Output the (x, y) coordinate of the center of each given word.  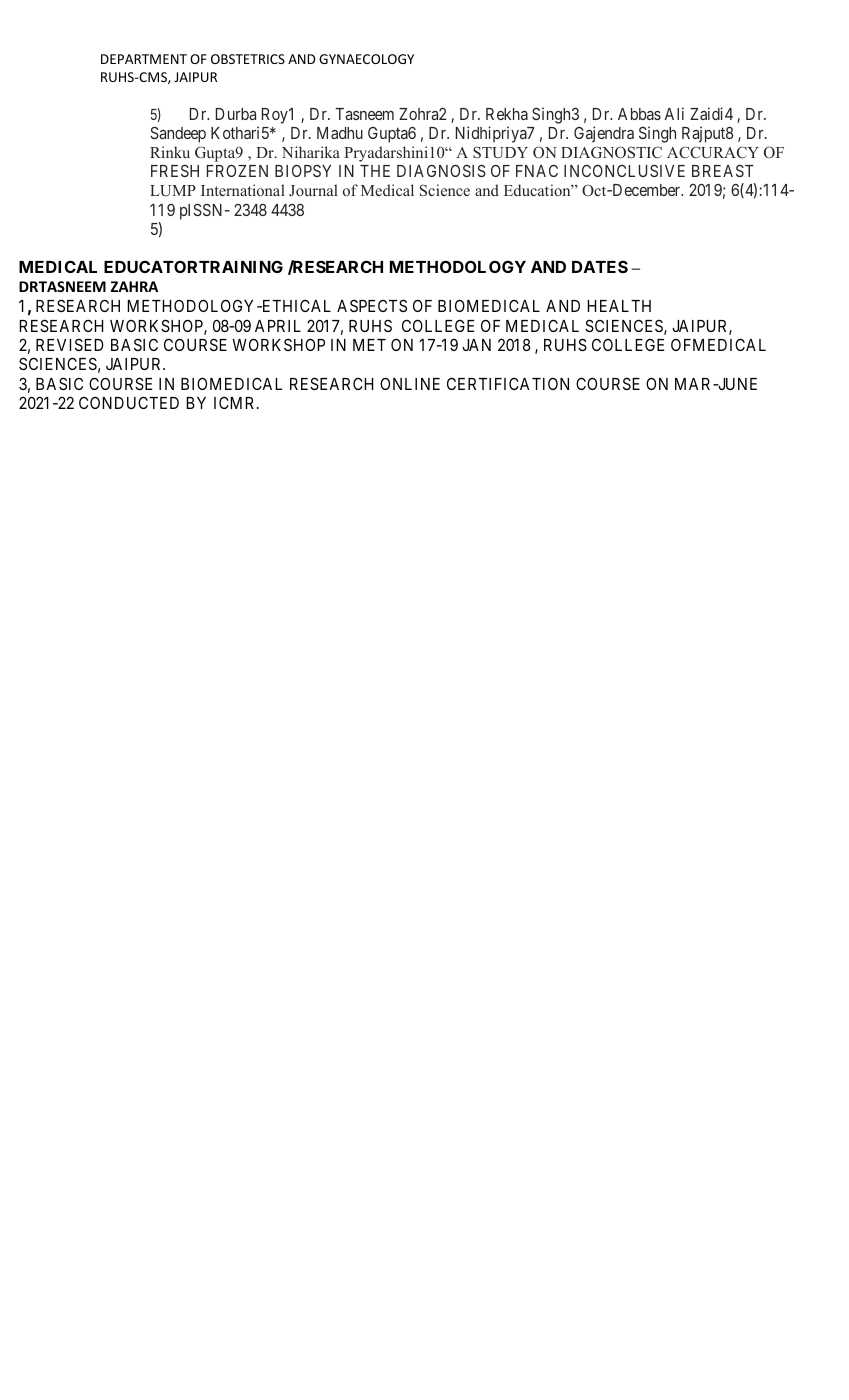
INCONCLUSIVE (624, 170)
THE (375, 171)
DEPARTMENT (144, 59)
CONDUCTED (129, 402)
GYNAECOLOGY (366, 59)
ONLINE (410, 383)
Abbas (639, 114)
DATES (600, 266)
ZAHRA (134, 286)
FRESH (175, 171)
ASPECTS (372, 305)
